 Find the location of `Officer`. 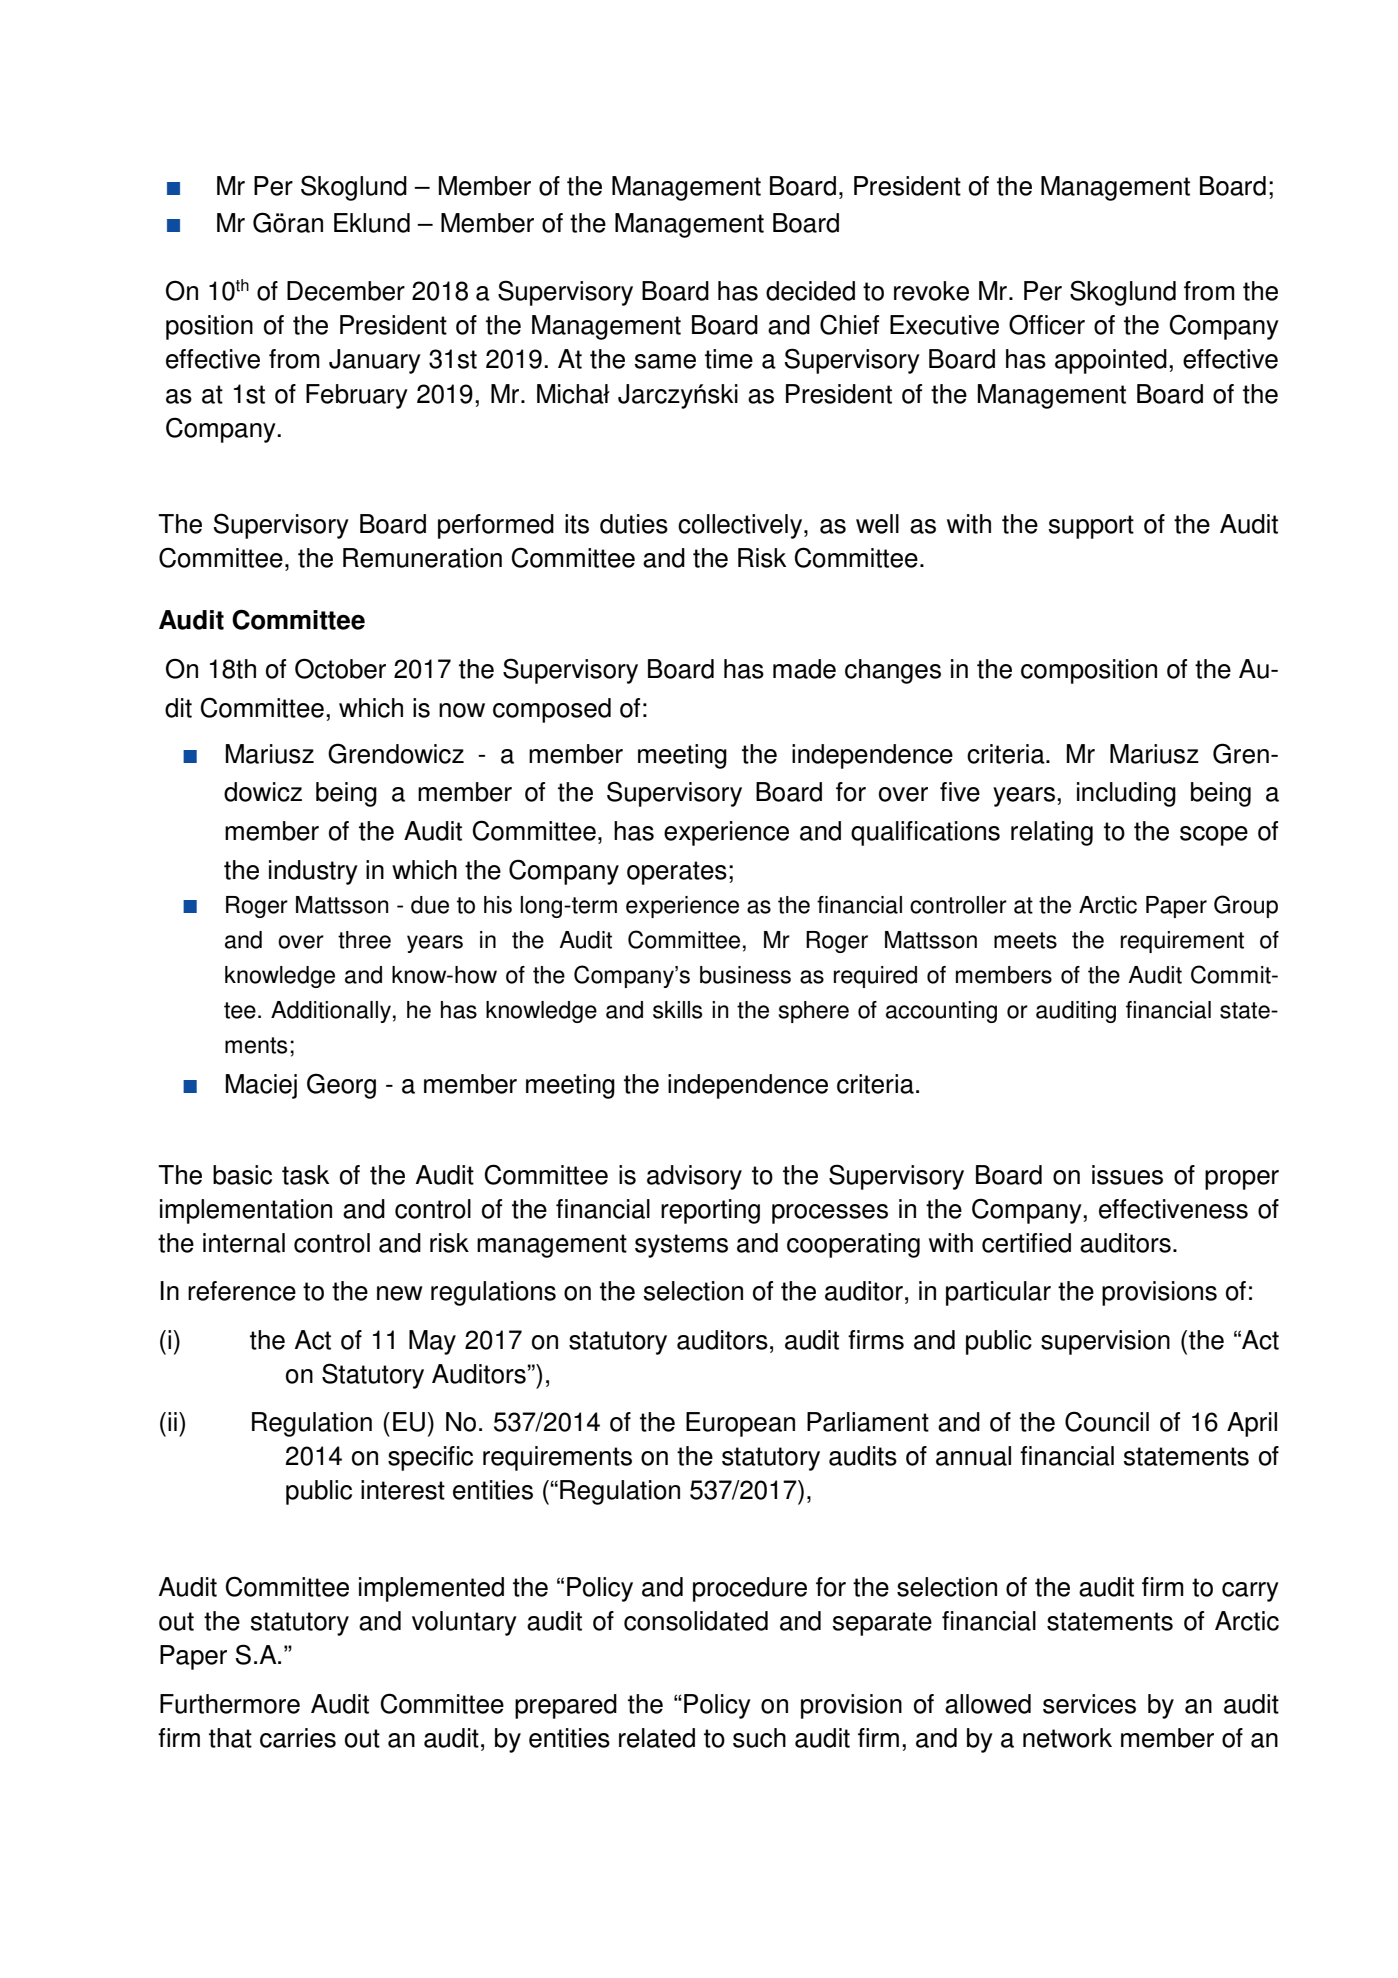

Officer is located at coordinates (1047, 324).
